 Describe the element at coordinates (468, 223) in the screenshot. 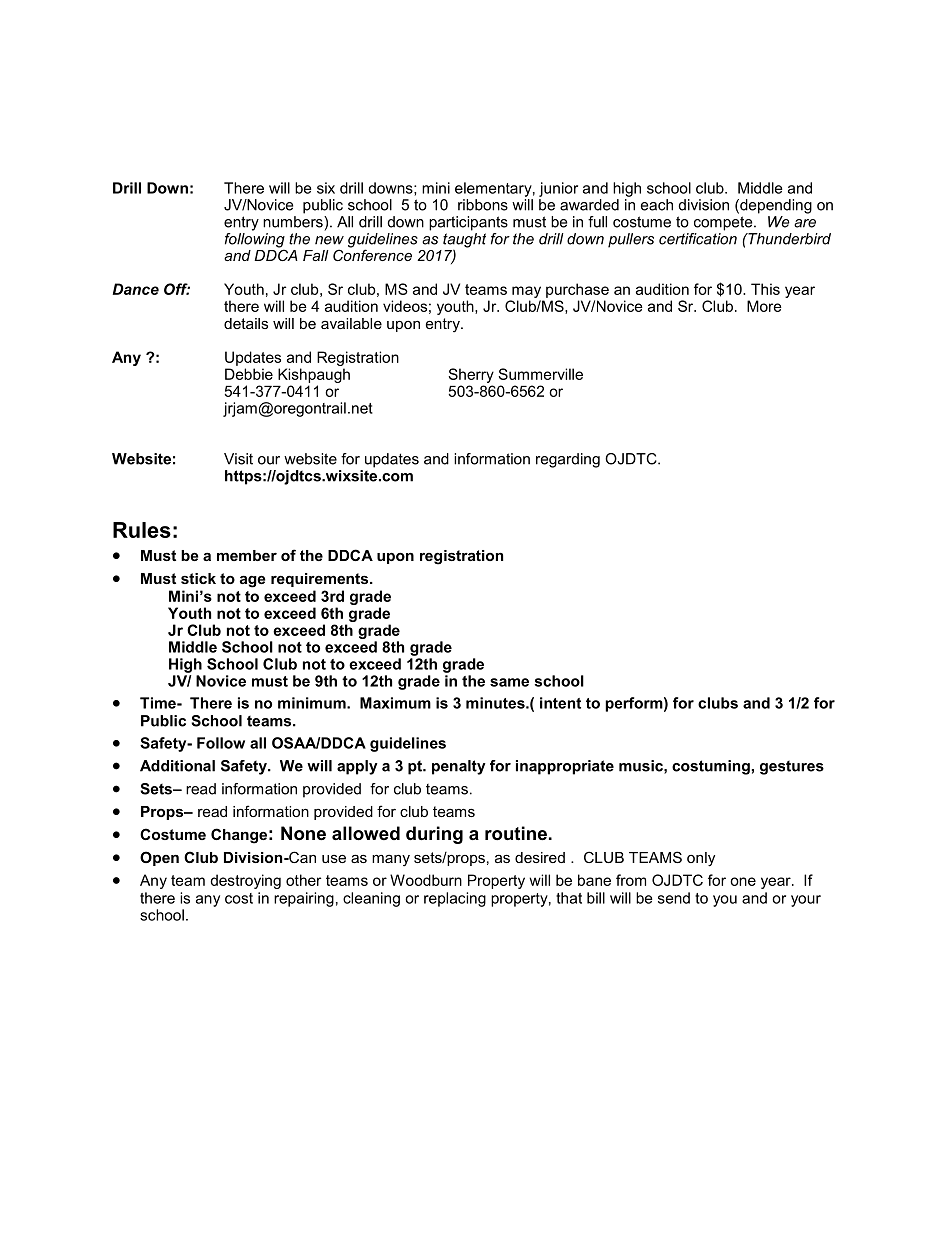

I see `participants` at that location.
